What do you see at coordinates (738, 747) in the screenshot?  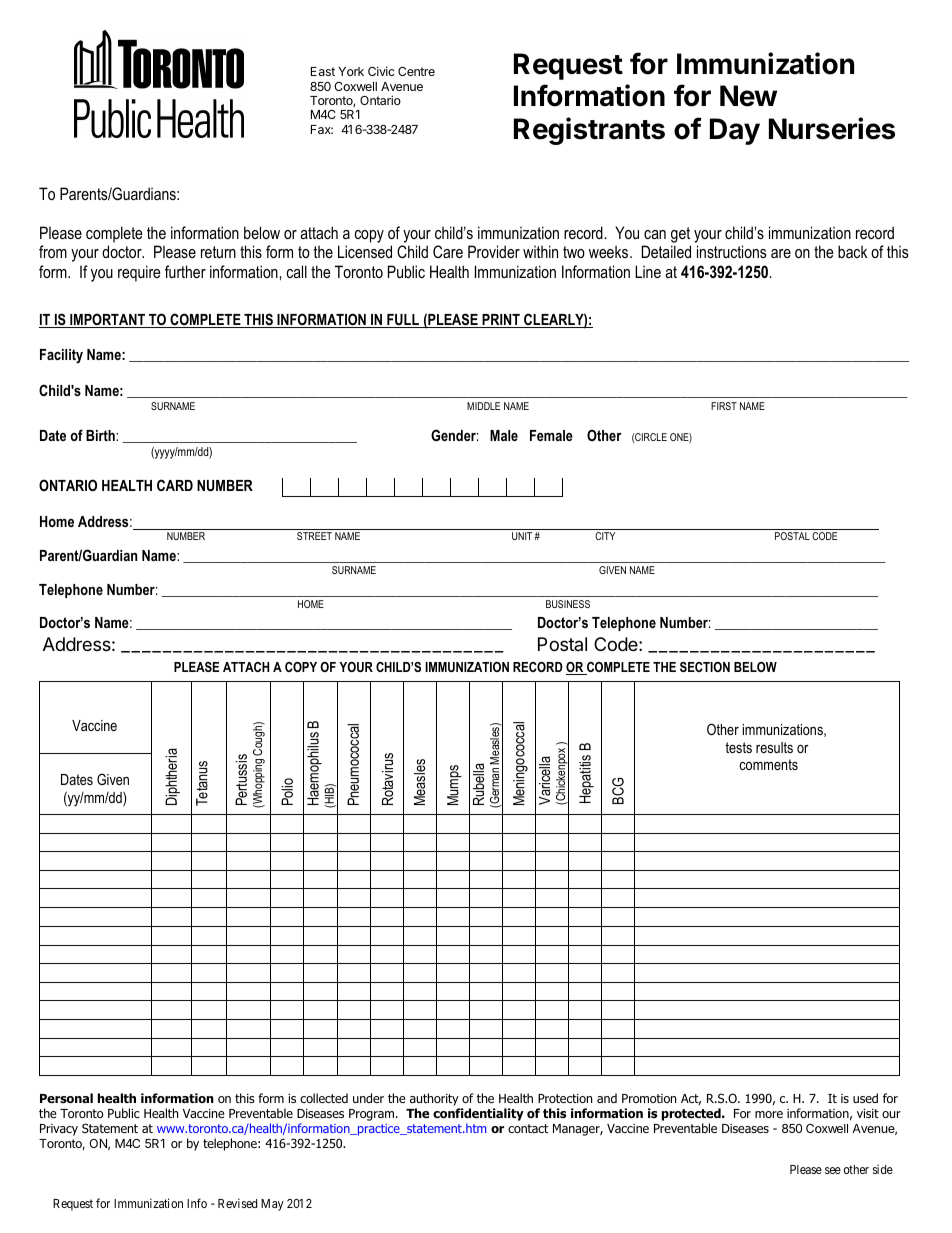 I see `tests` at bounding box center [738, 747].
